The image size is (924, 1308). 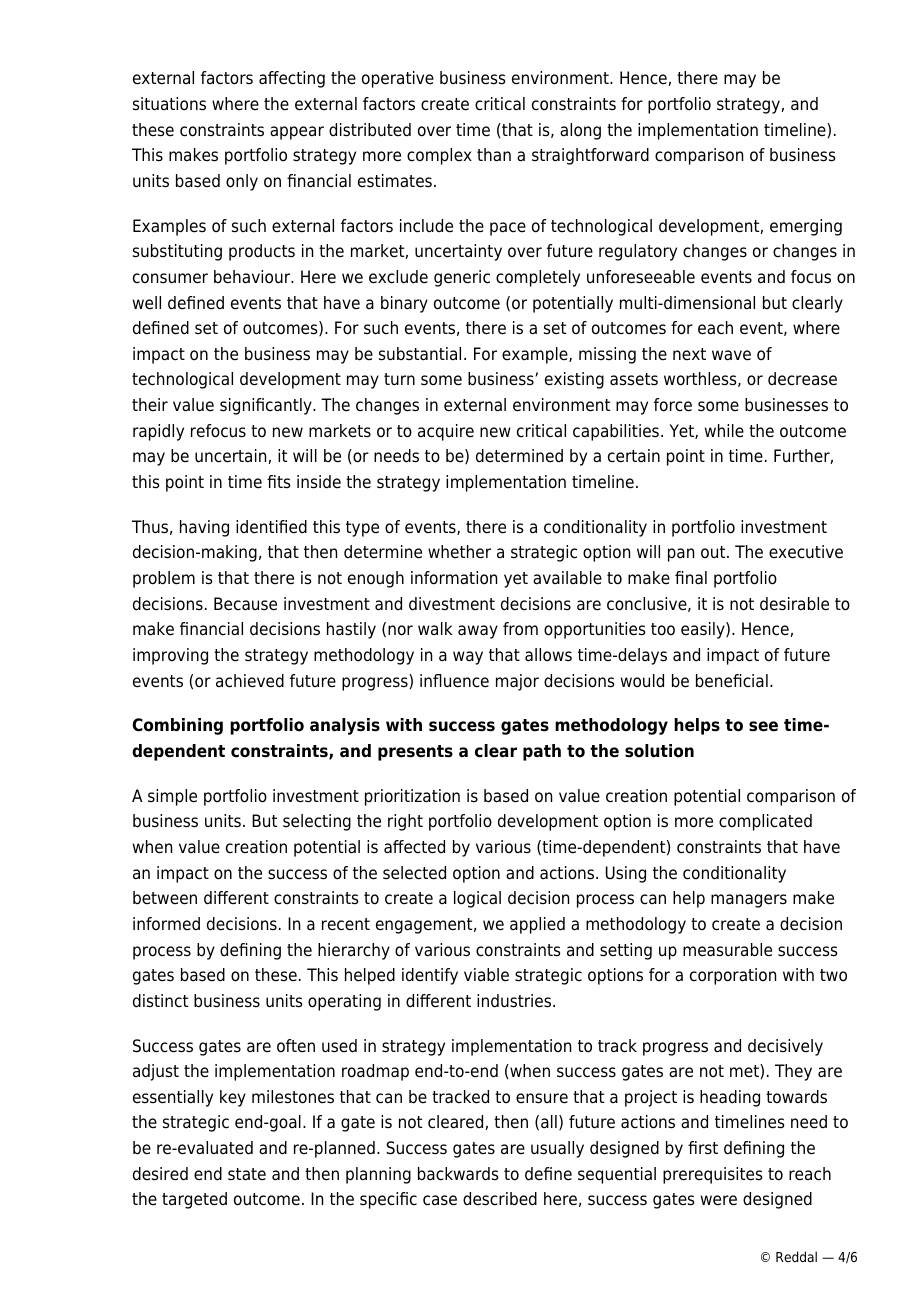 What do you see at coordinates (806, 227) in the screenshot?
I see `emerging` at bounding box center [806, 227].
